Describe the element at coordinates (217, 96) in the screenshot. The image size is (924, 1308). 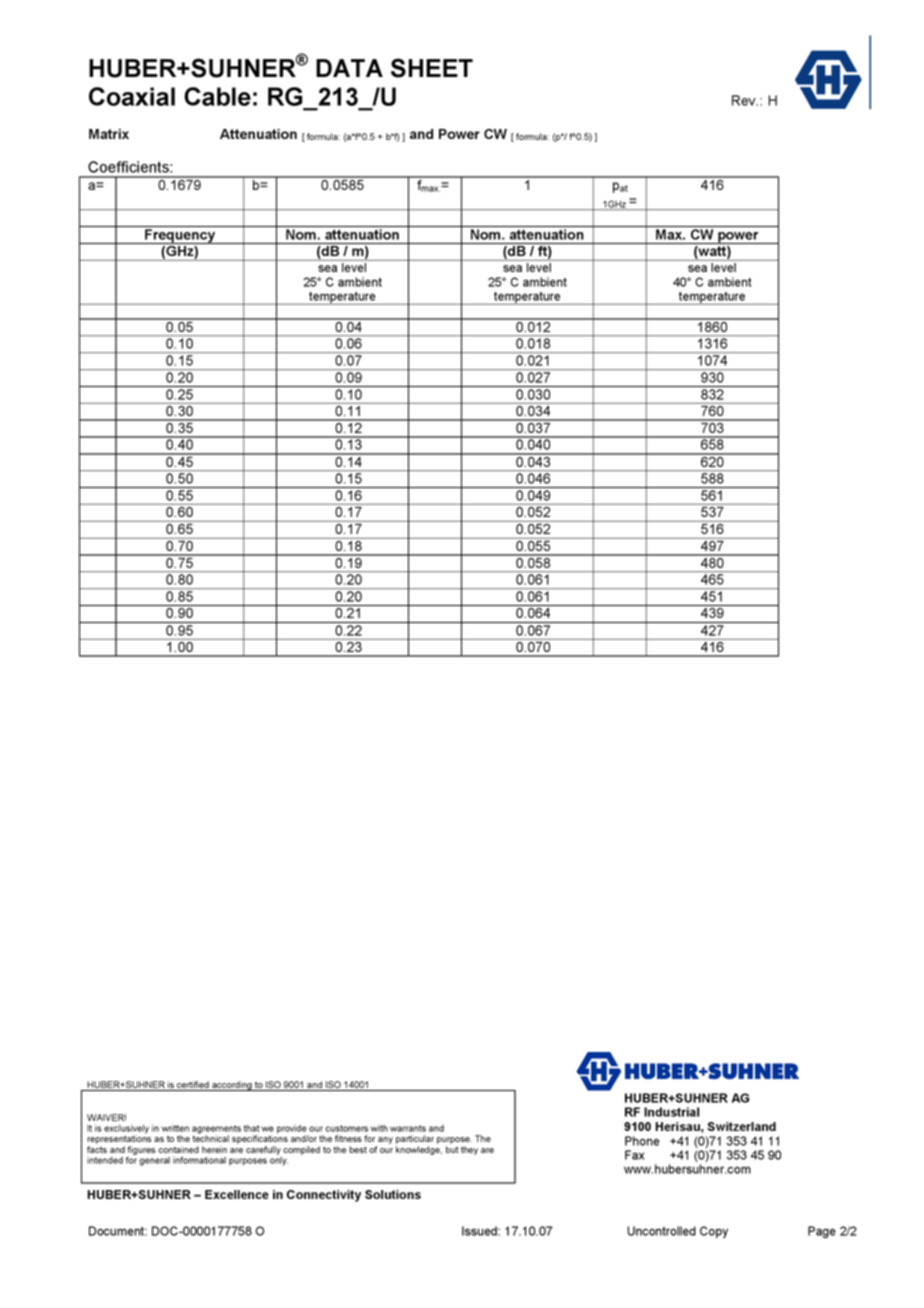
I see `Cable` at that location.
